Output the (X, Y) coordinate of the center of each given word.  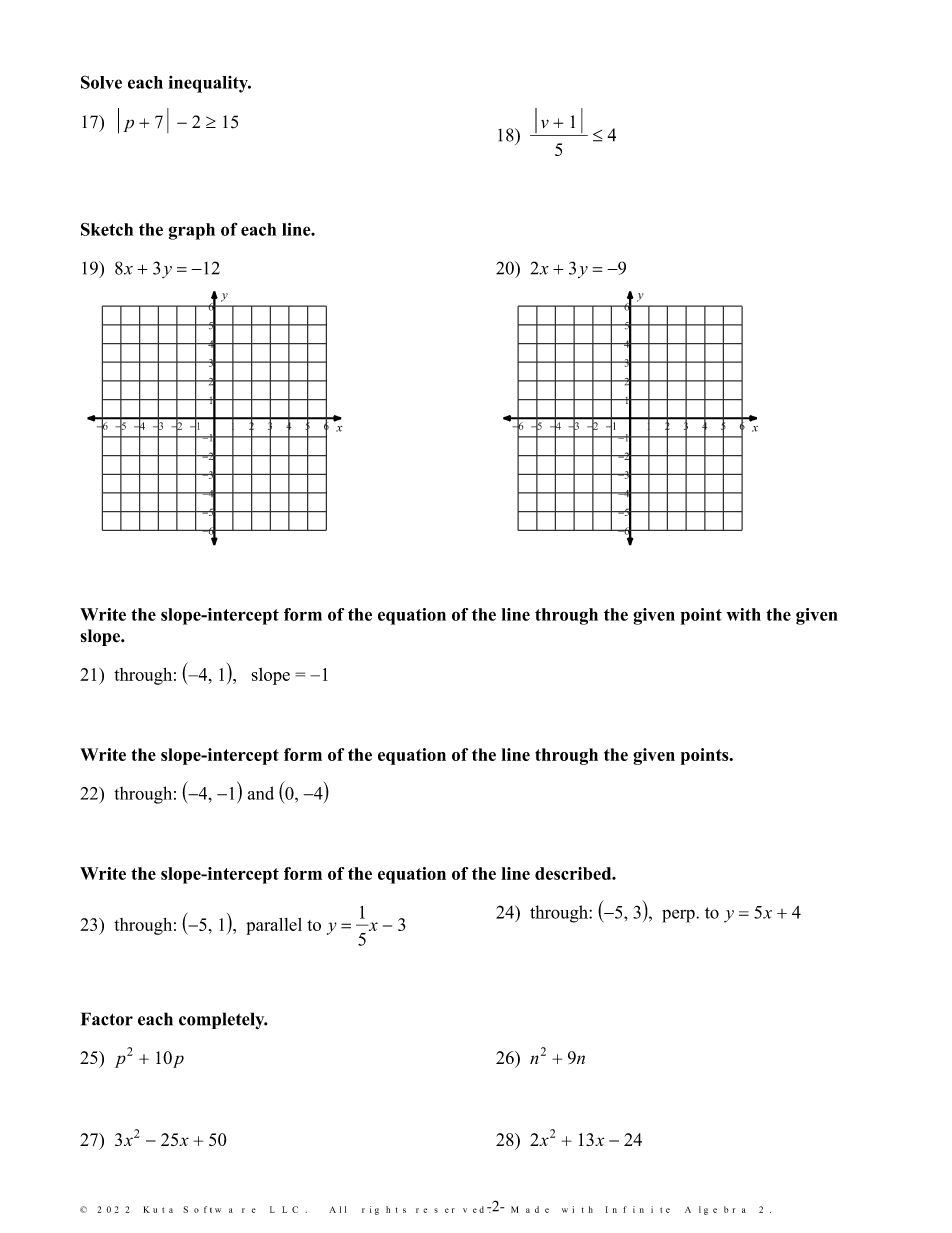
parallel (274, 926)
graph (192, 231)
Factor (107, 1019)
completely (223, 1020)
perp (679, 916)
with (743, 614)
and (261, 793)
